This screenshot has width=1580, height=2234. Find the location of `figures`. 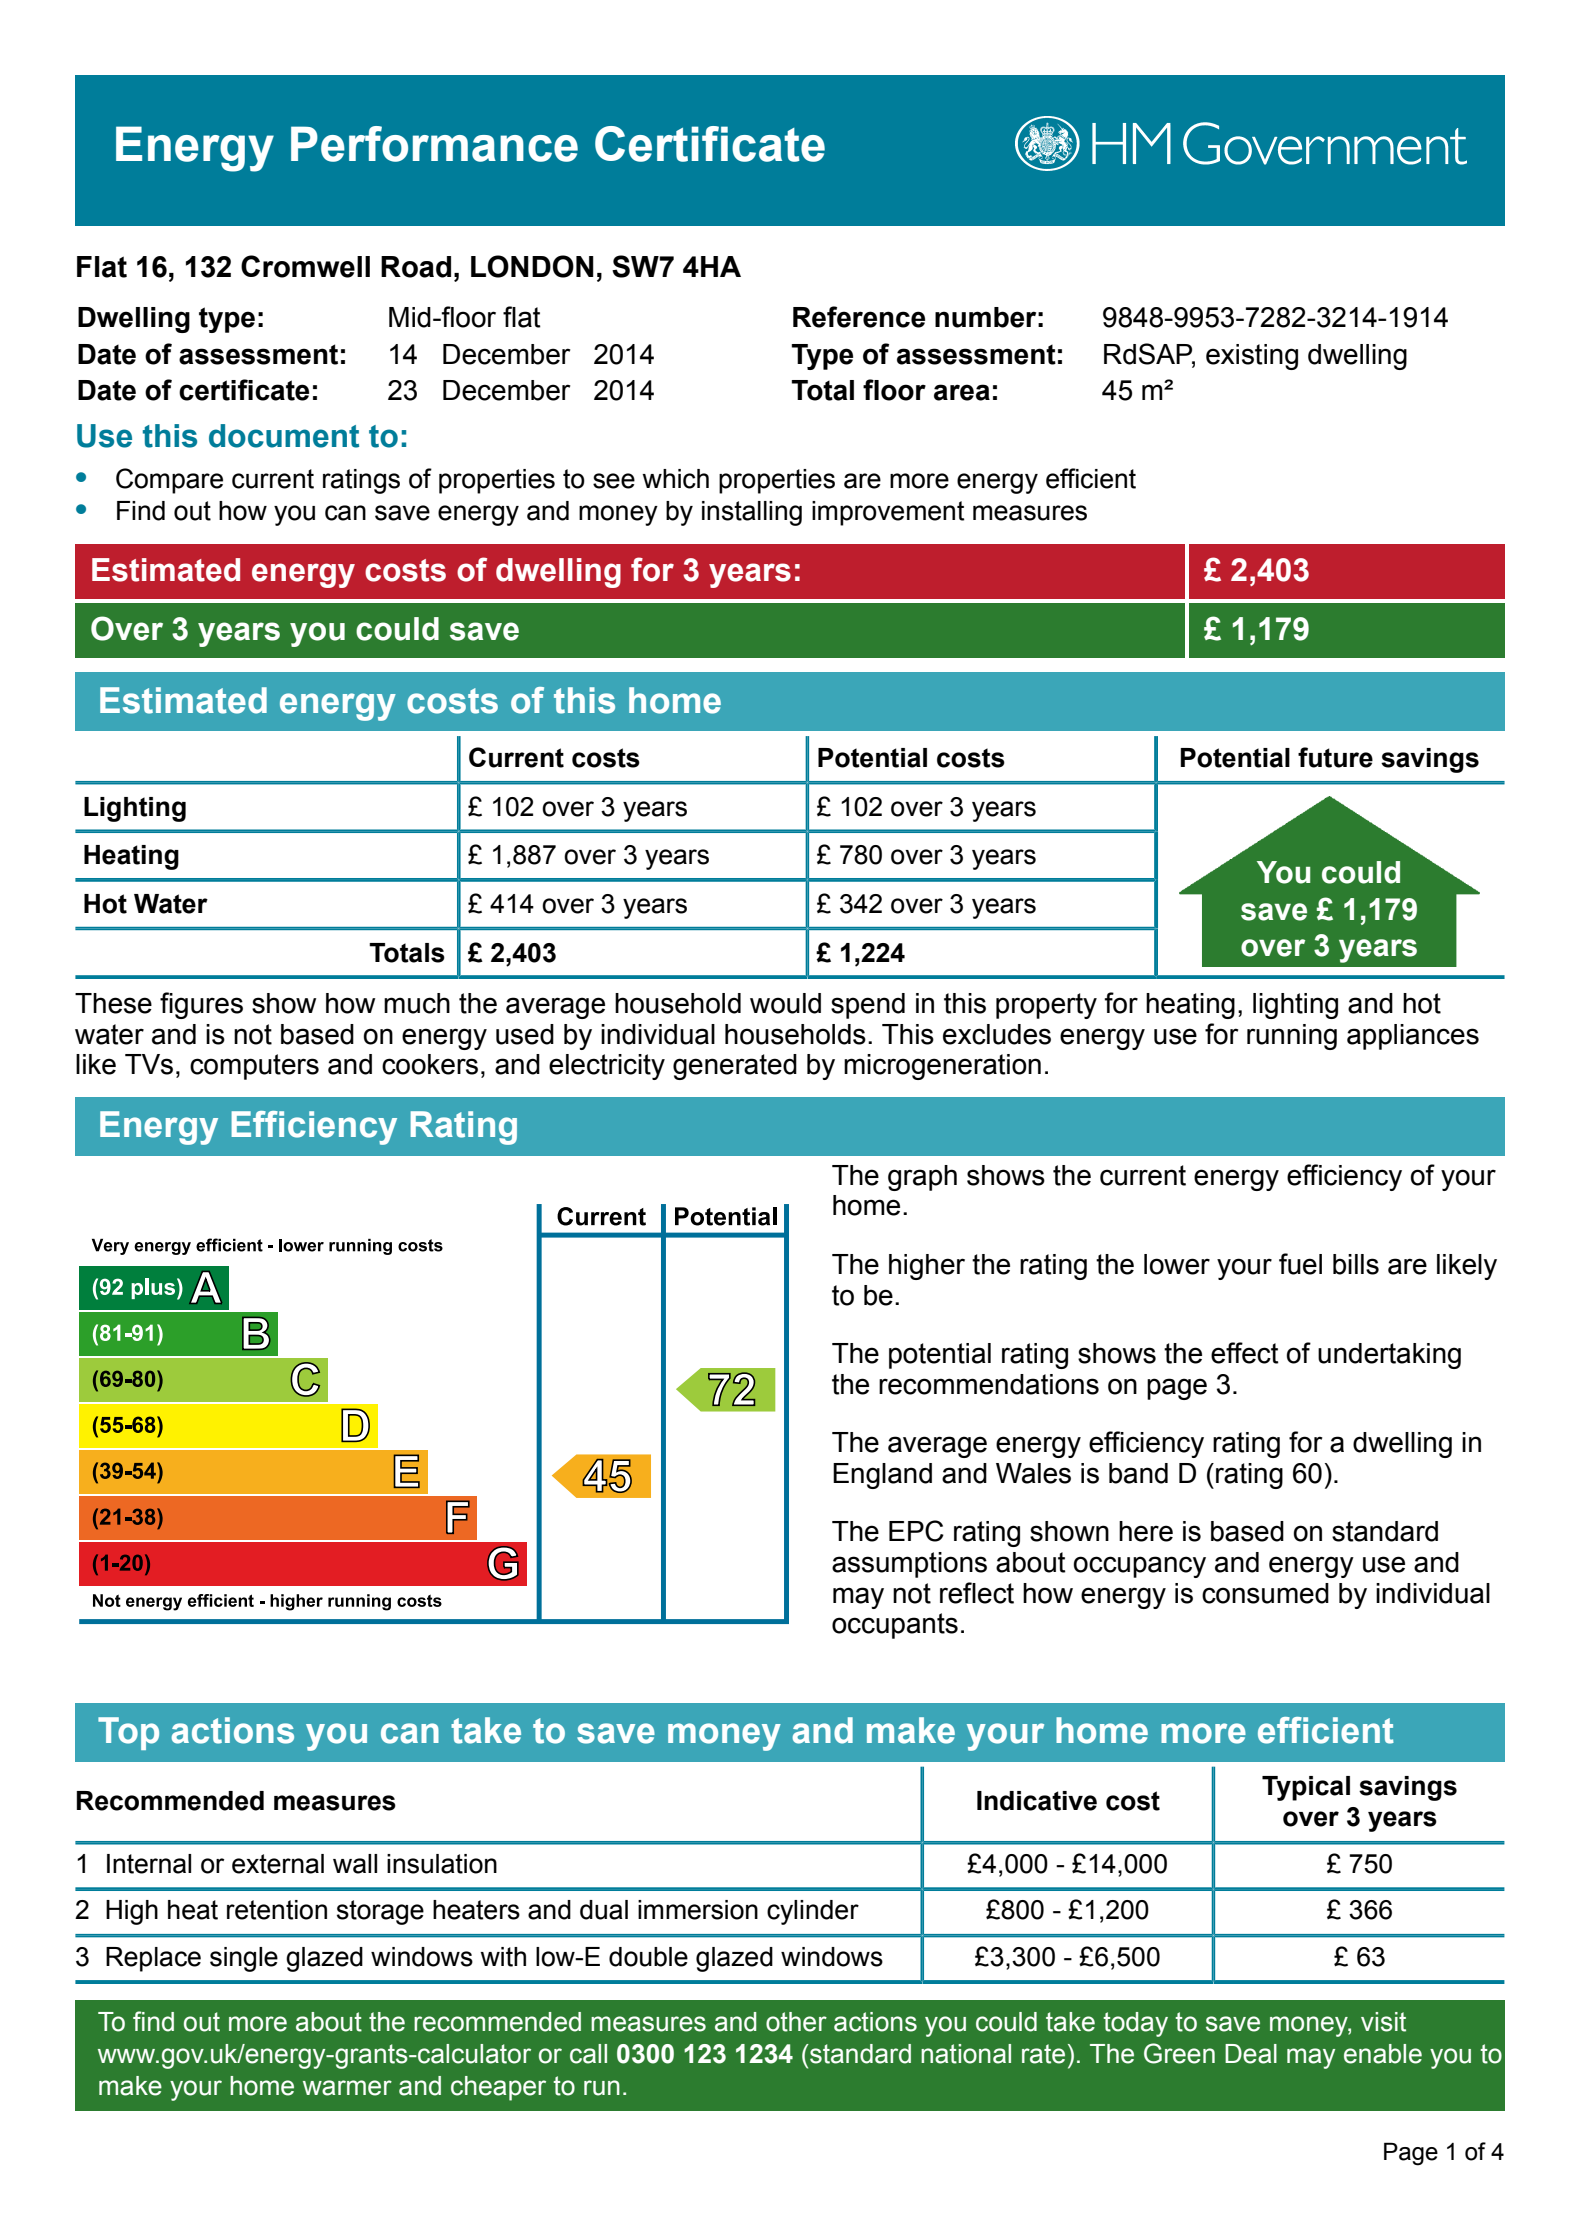

figures is located at coordinates (201, 1005).
